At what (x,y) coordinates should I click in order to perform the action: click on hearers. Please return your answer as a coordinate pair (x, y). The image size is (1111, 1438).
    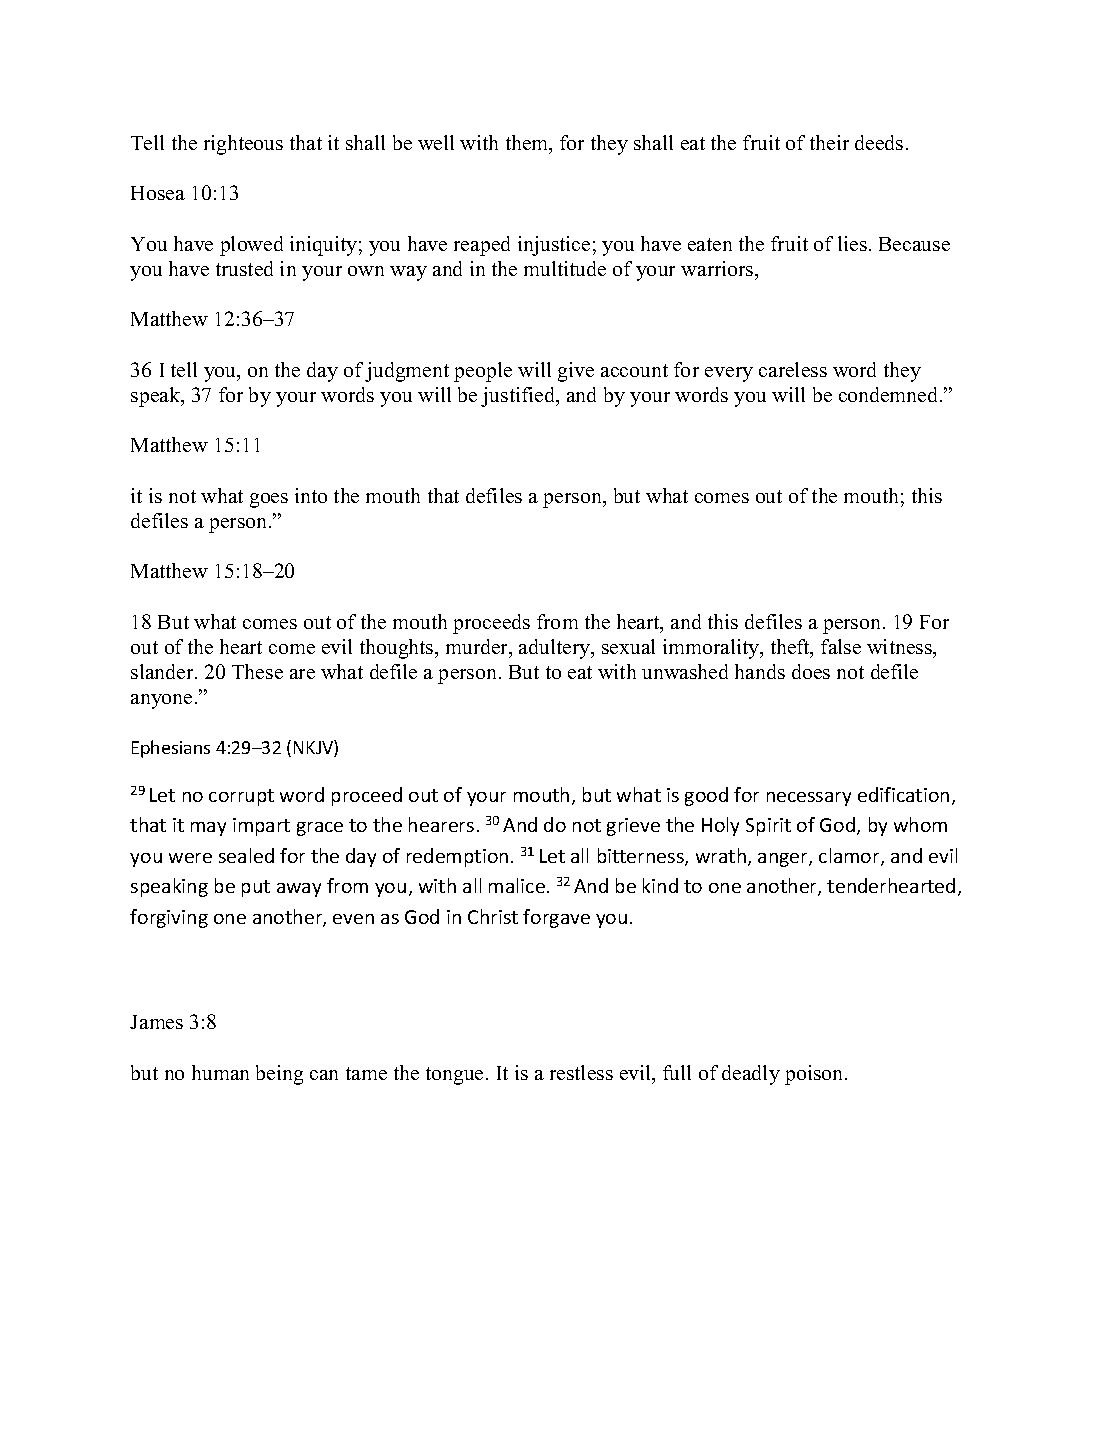
    Looking at the image, I should click on (441, 824).
